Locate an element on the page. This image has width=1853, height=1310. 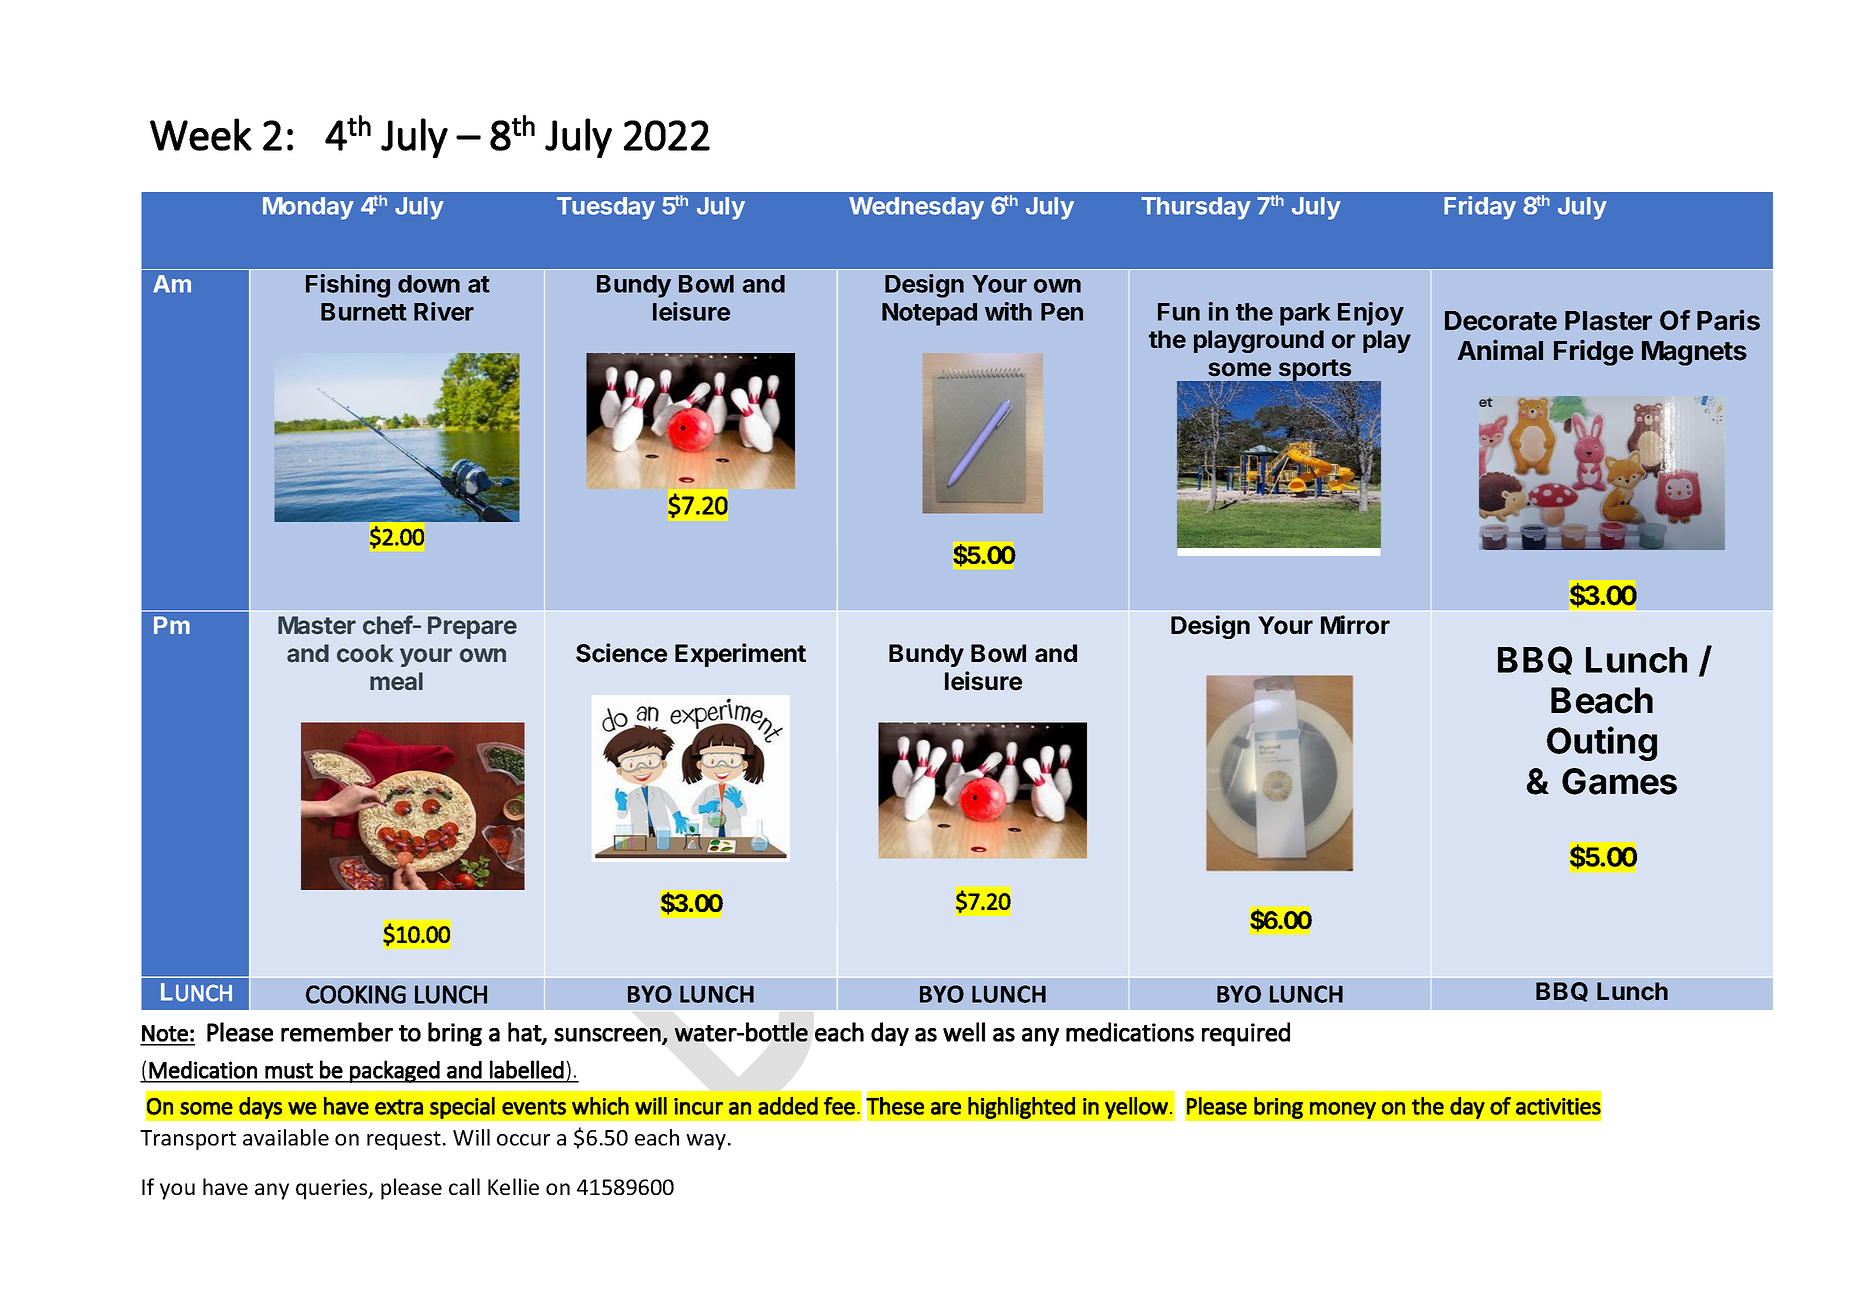
highlighted is located at coordinates (1022, 1108).
